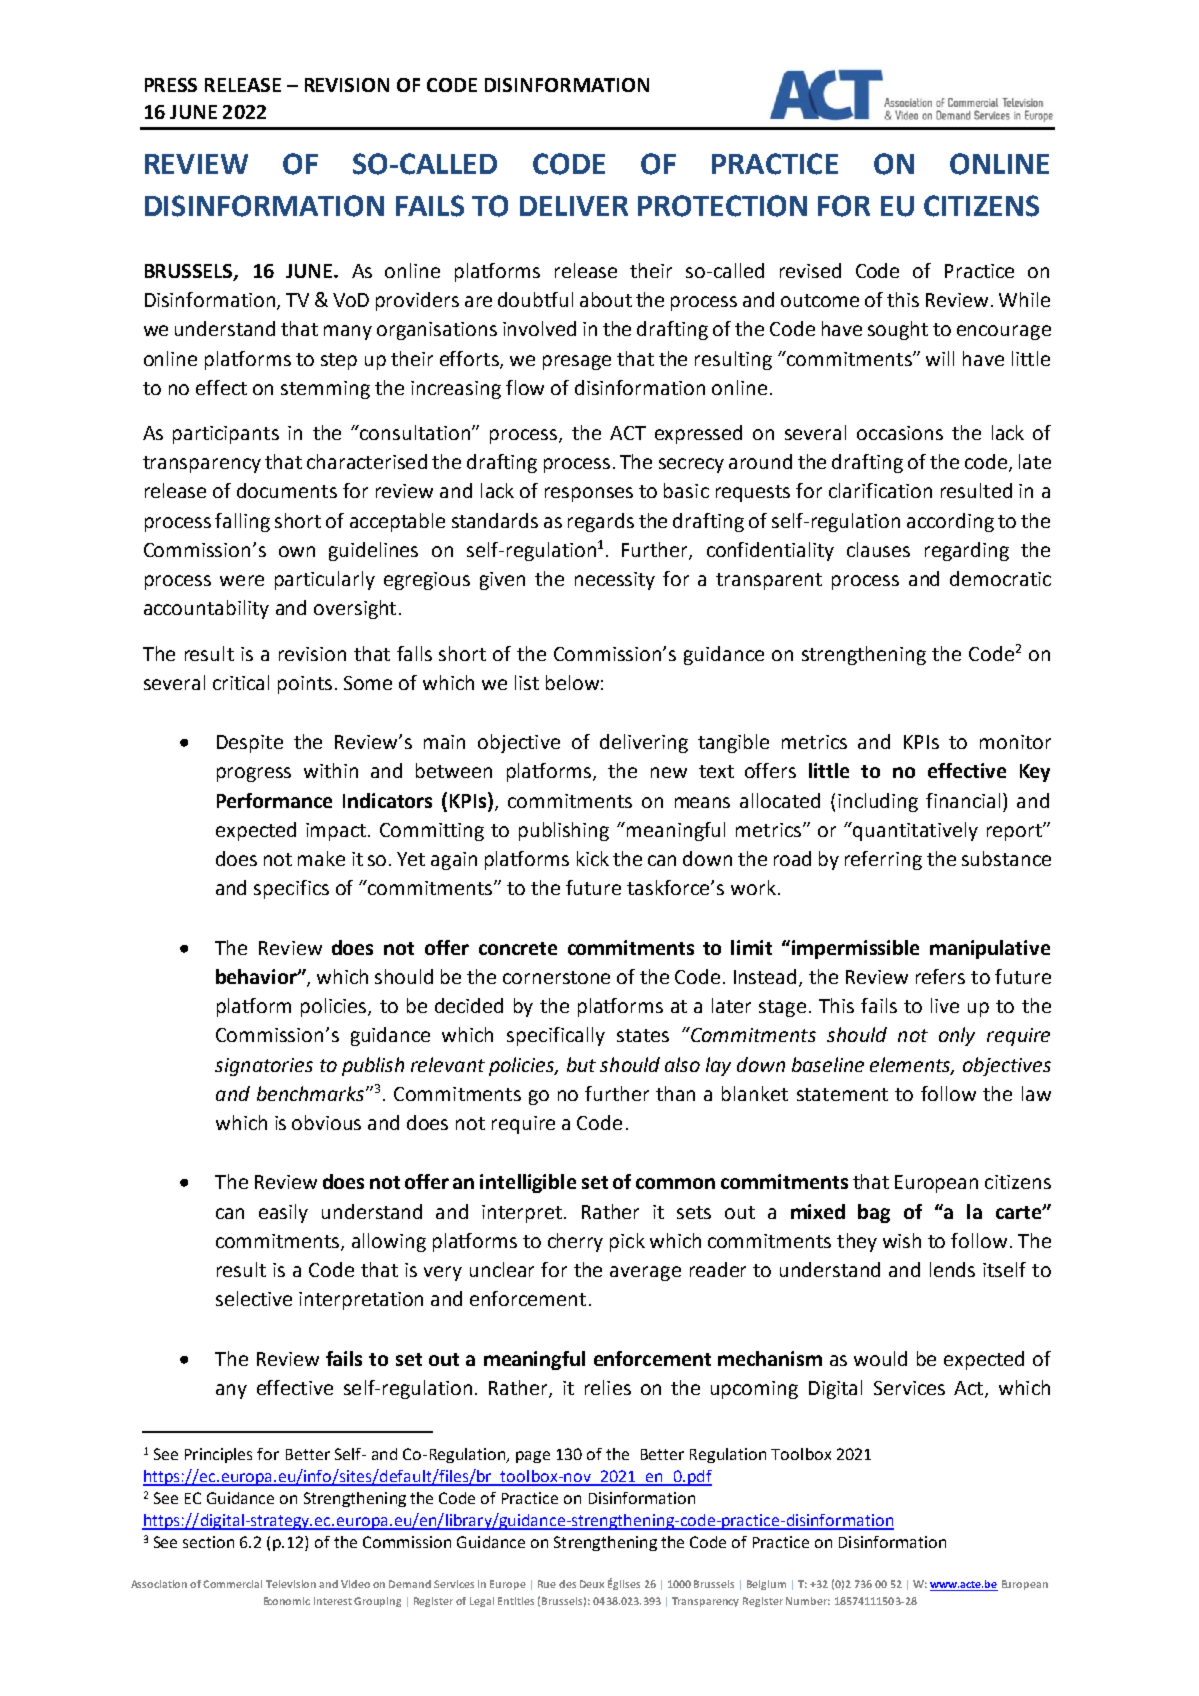 This image has height=1696, width=1199. I want to click on Belgium, so click(766, 1585).
